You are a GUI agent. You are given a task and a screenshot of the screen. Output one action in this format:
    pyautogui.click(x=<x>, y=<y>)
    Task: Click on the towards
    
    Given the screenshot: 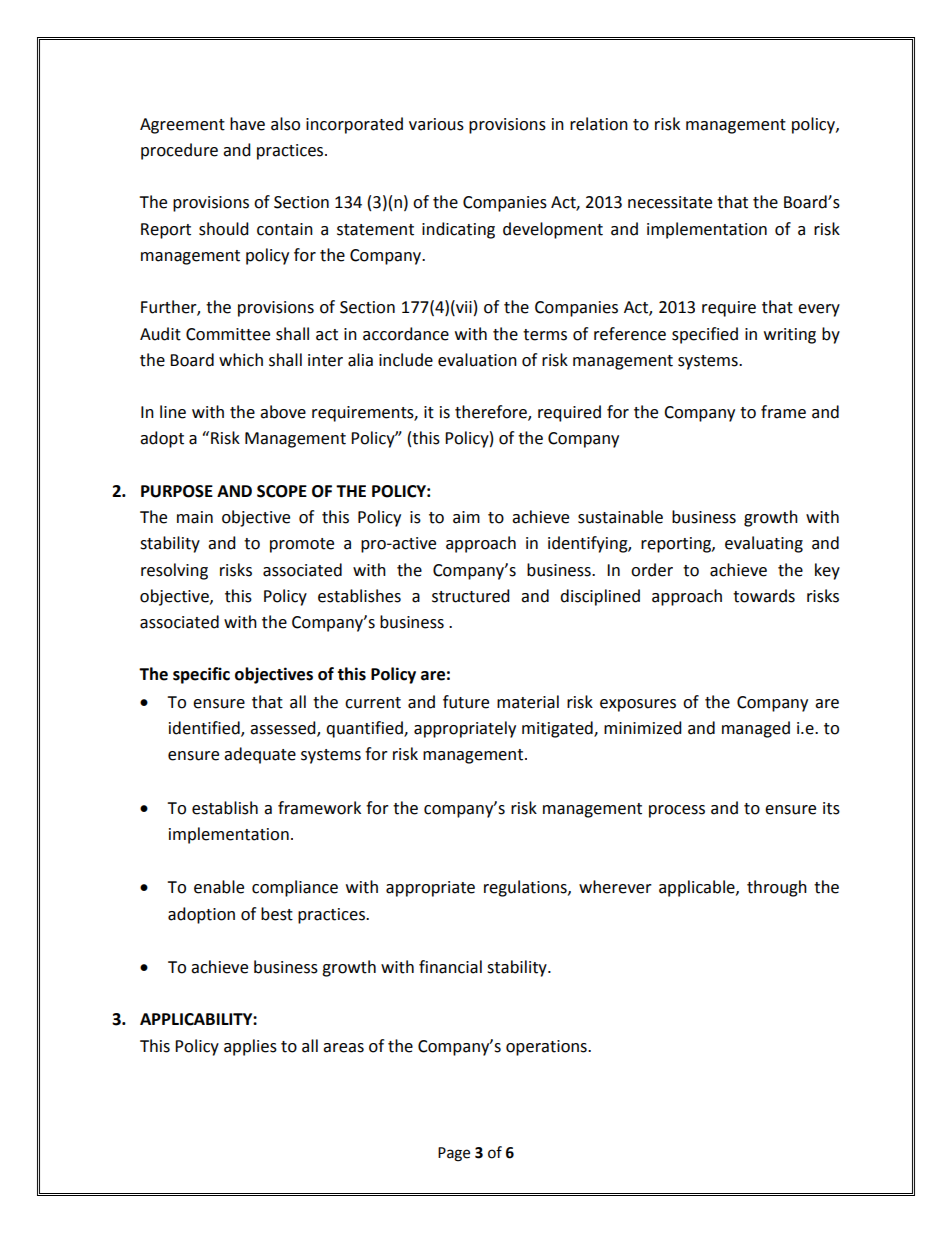 What is the action you would take?
    pyautogui.click(x=764, y=596)
